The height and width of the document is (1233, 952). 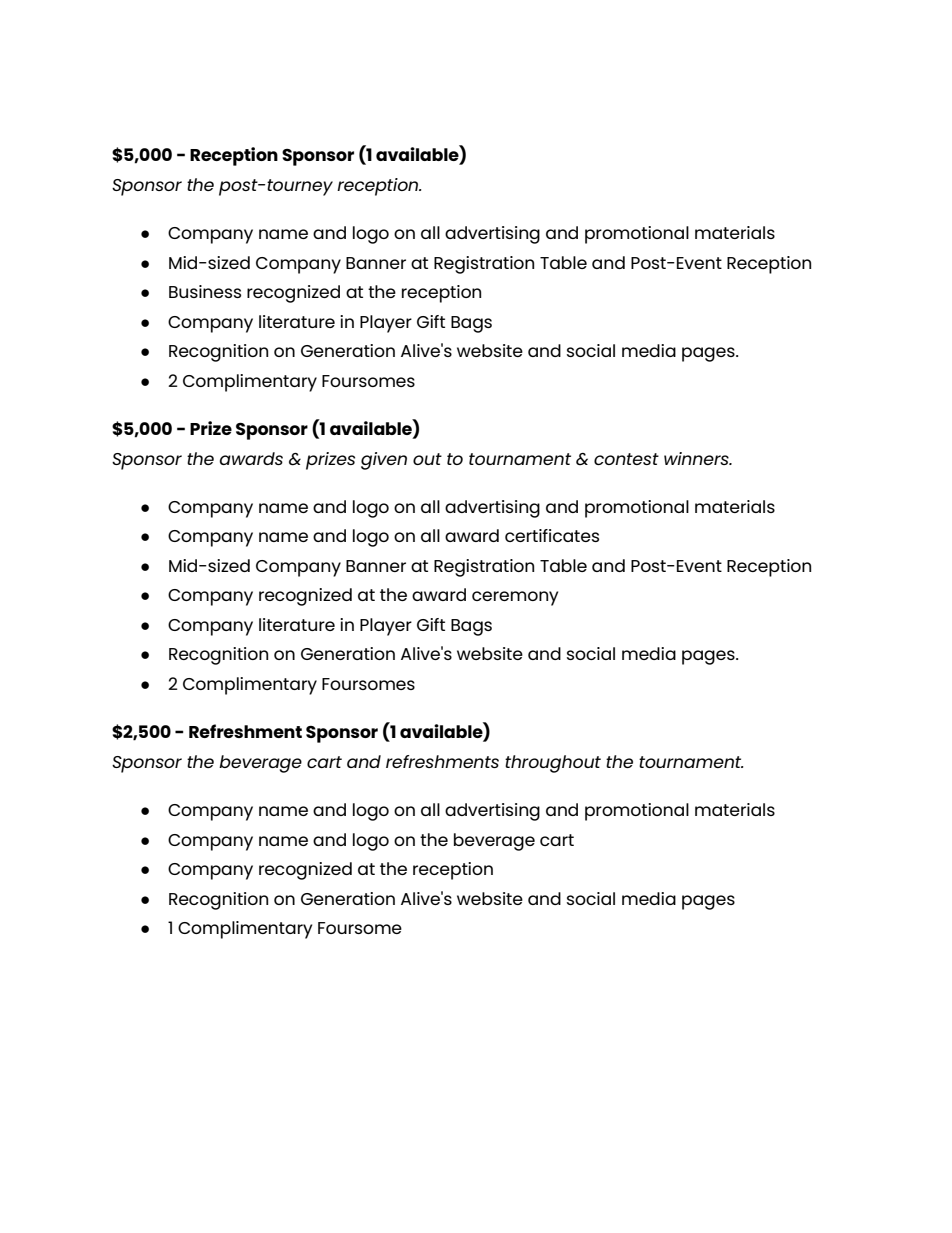 What do you see at coordinates (205, 291) in the document?
I see `Business` at bounding box center [205, 291].
